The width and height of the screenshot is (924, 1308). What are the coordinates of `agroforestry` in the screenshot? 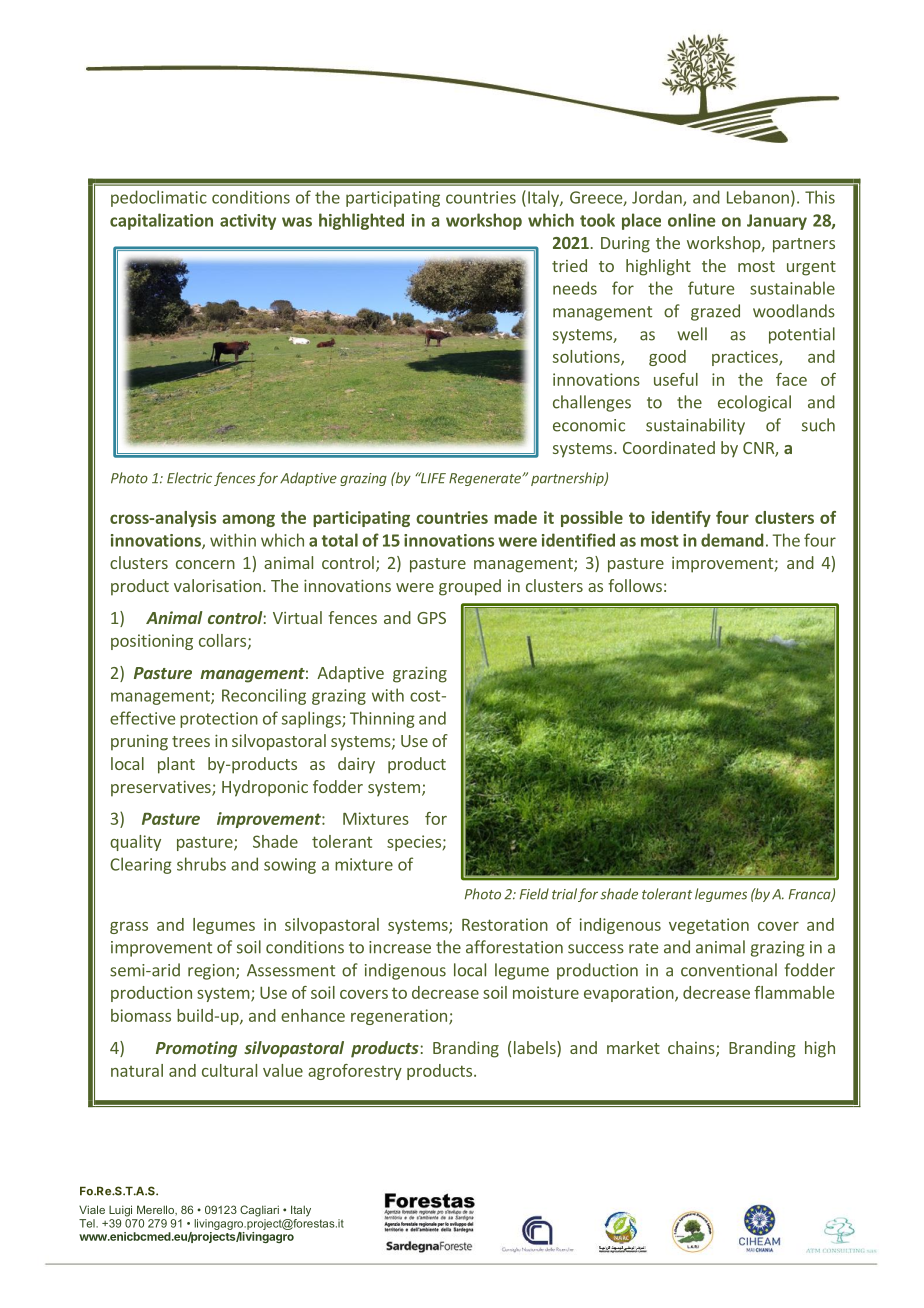 It's located at (355, 1072).
